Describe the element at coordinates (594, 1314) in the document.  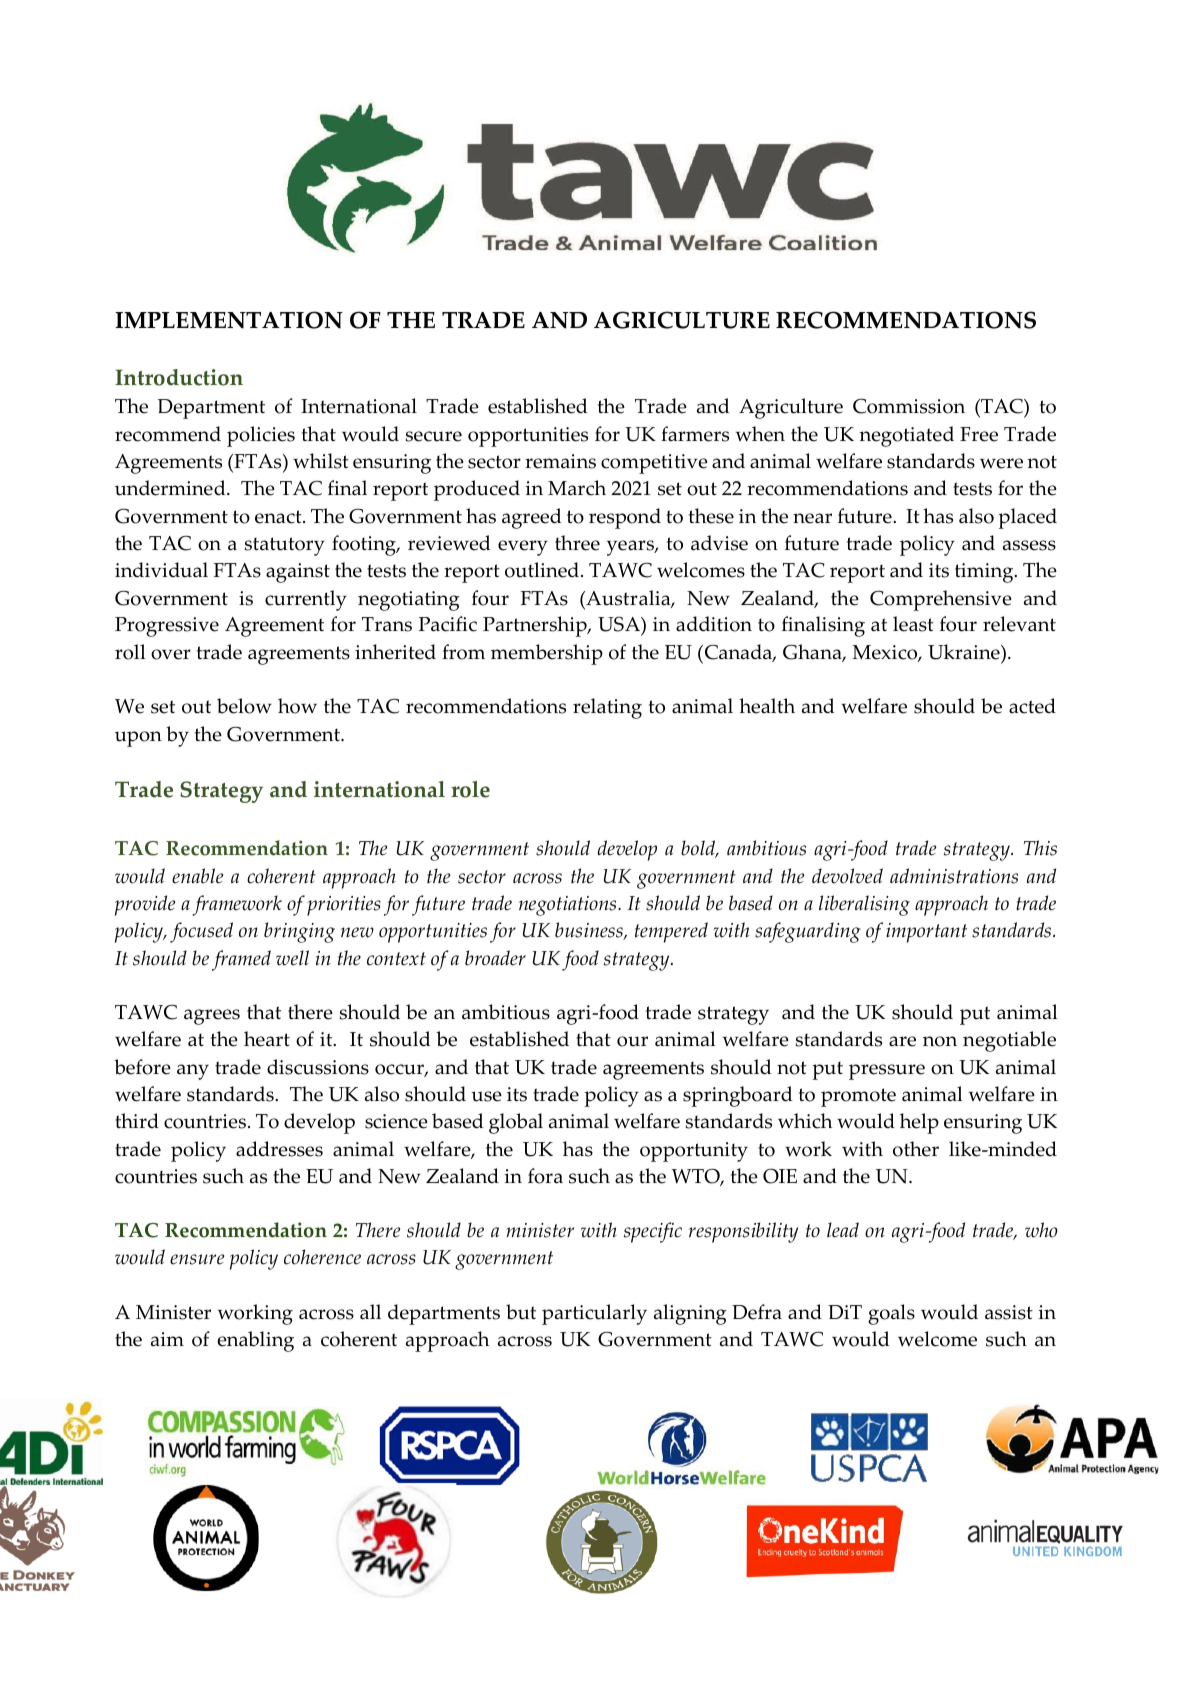
I see `particularly` at that location.
